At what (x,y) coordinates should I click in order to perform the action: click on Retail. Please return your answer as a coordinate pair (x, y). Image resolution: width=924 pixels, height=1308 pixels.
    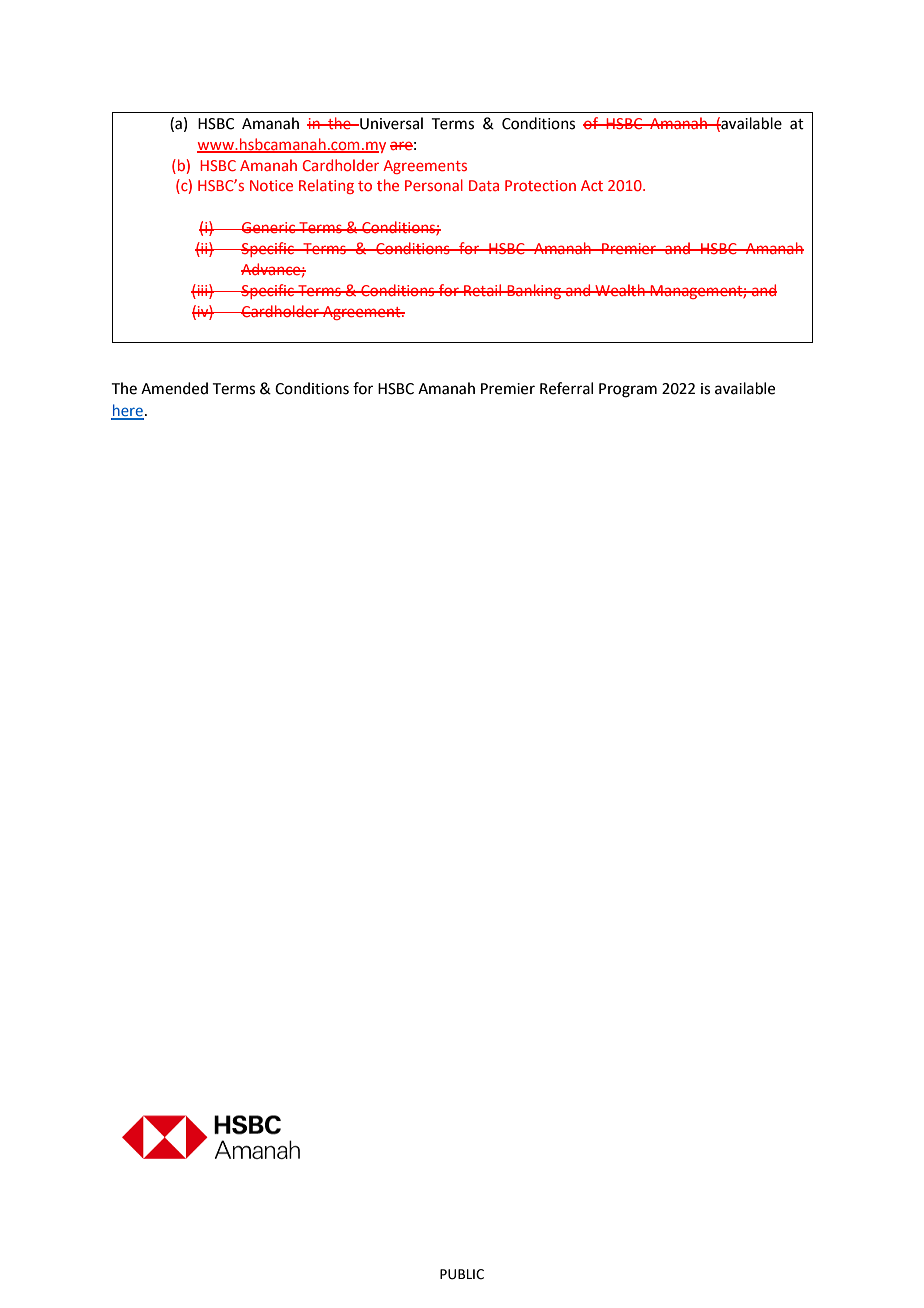
    Looking at the image, I should click on (483, 290).
